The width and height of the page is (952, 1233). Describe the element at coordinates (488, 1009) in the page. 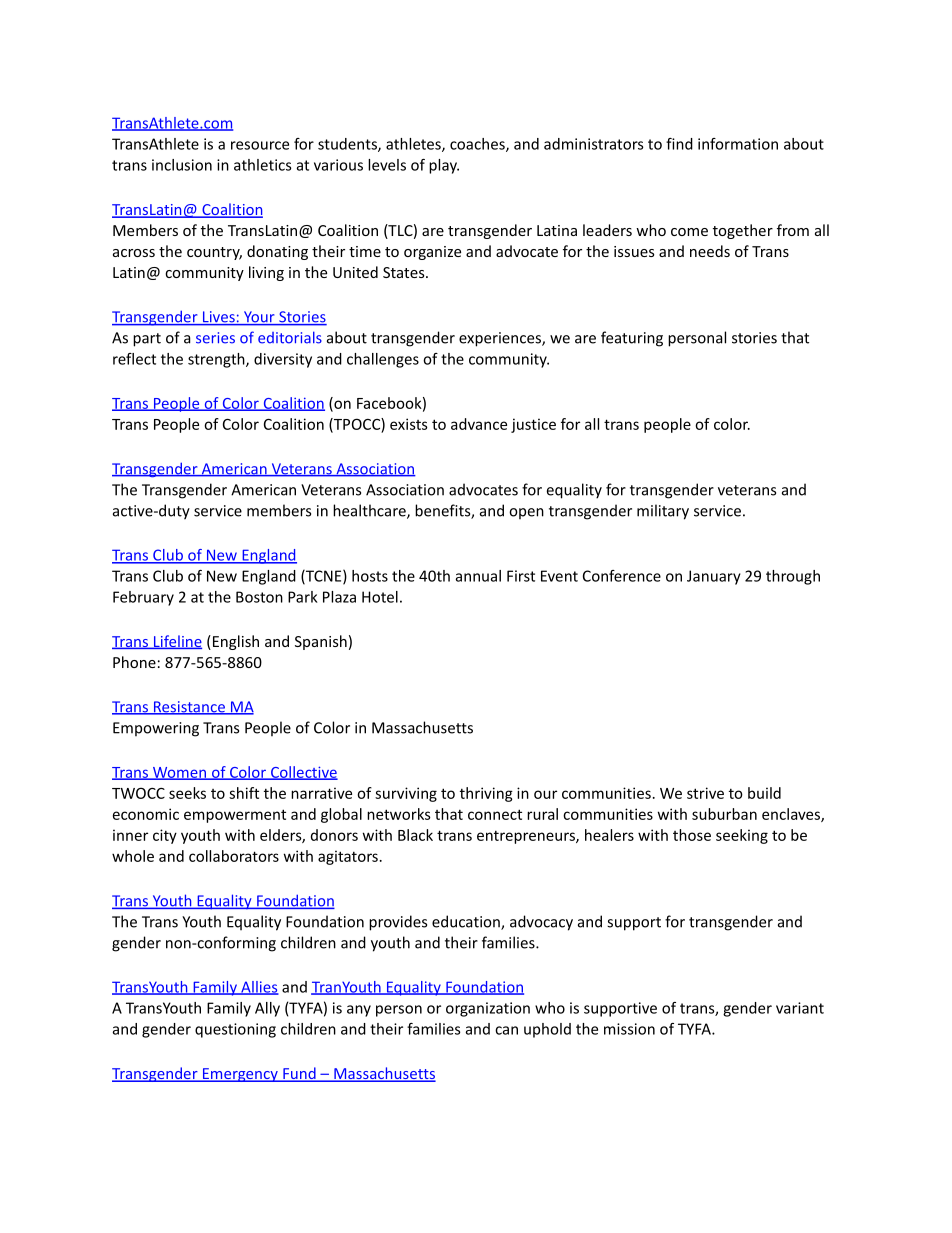

I see `organization` at that location.
